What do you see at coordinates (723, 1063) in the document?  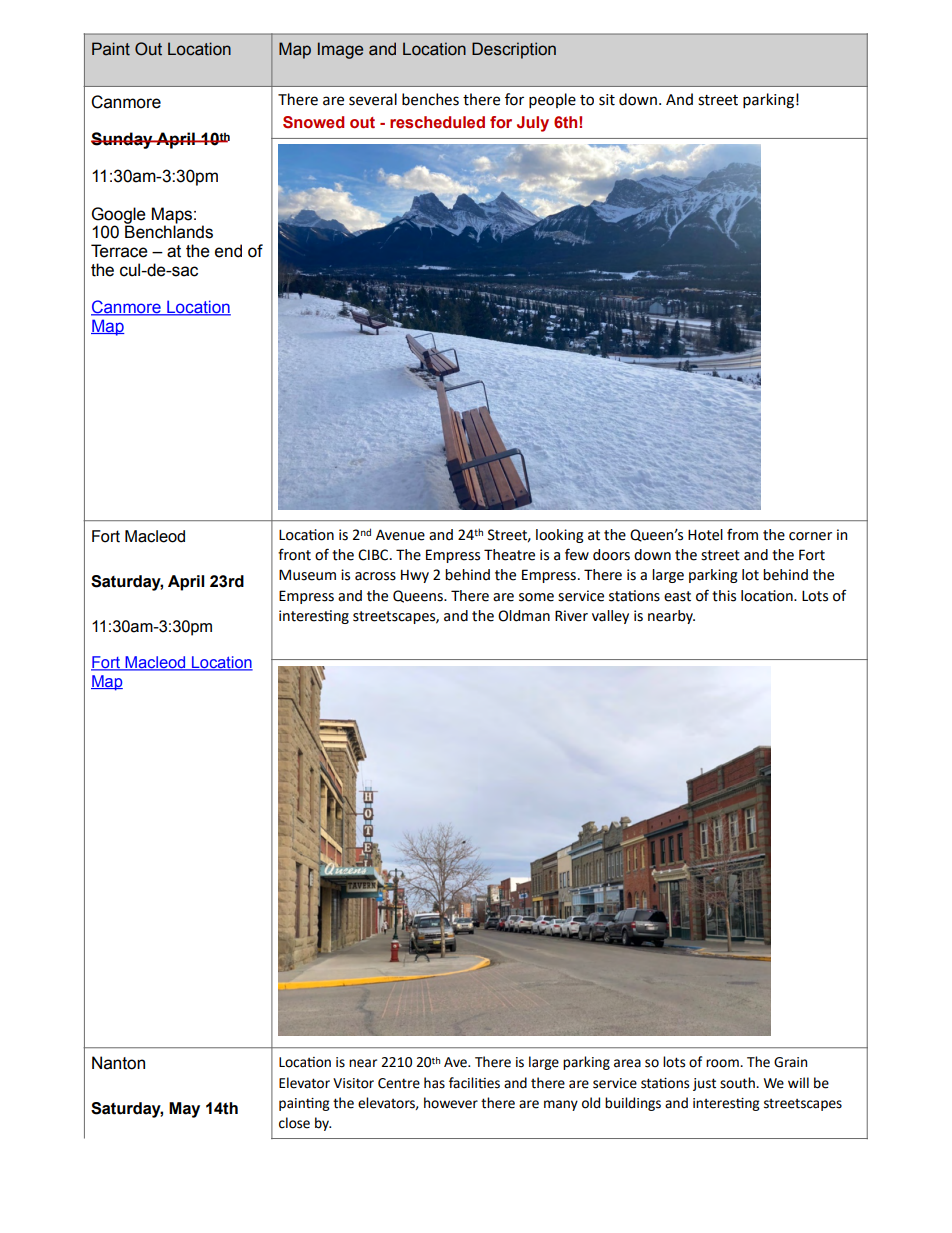 I see `room` at bounding box center [723, 1063].
